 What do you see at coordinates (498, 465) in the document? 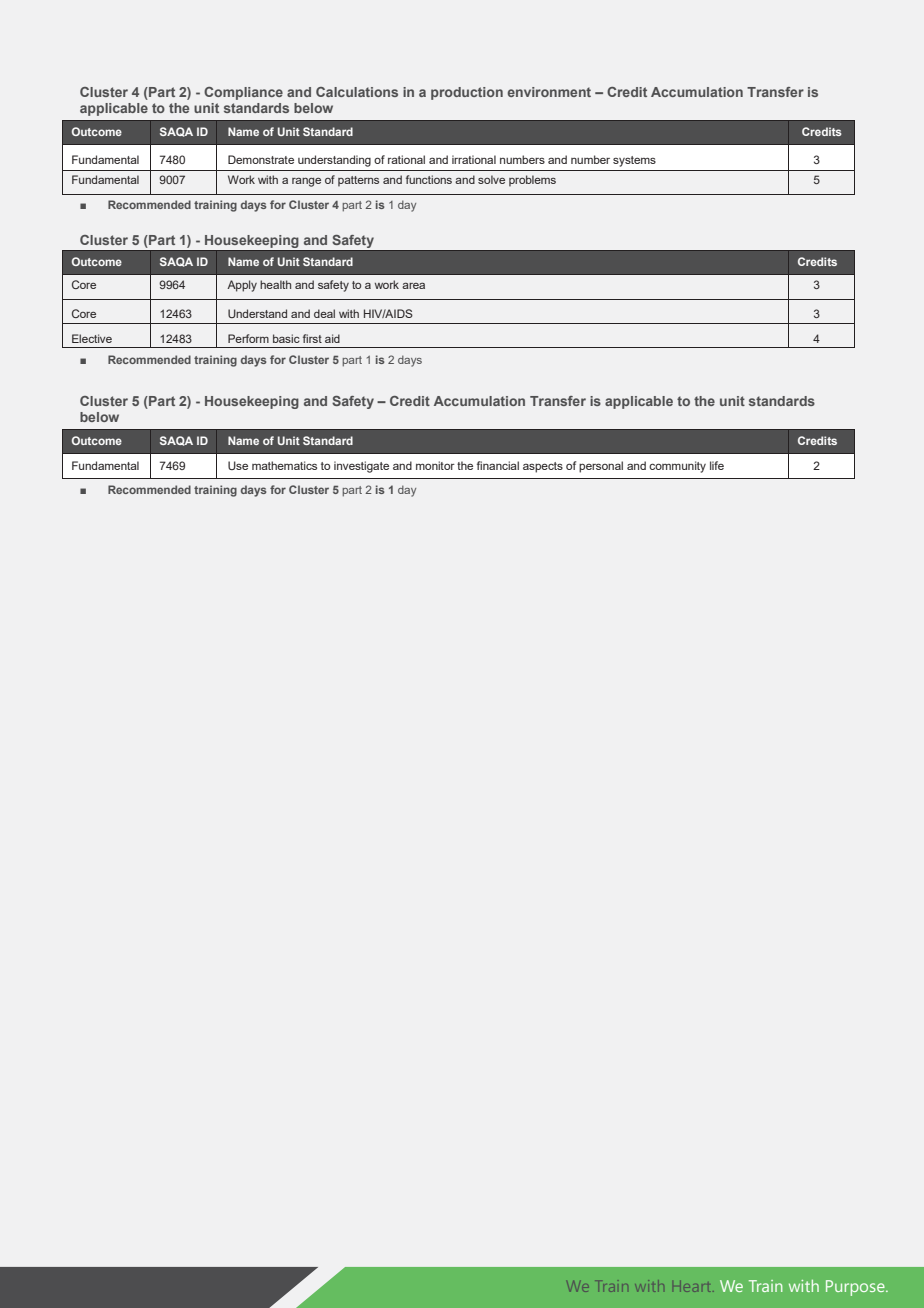
I see `financial` at bounding box center [498, 465].
